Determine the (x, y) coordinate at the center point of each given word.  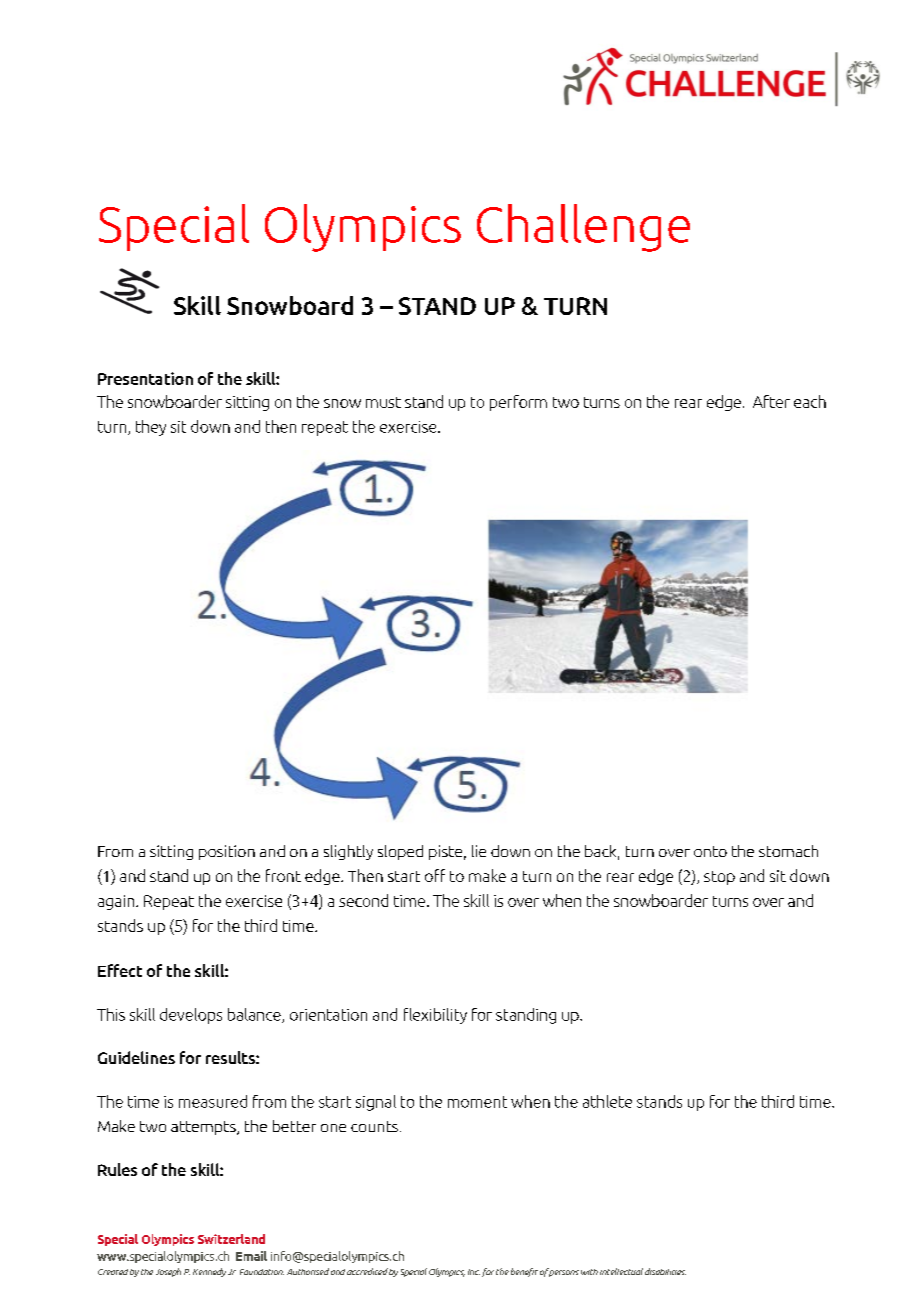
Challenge (583, 228)
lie (479, 851)
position (227, 852)
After (771, 401)
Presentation (145, 378)
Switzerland (231, 1239)
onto (710, 851)
